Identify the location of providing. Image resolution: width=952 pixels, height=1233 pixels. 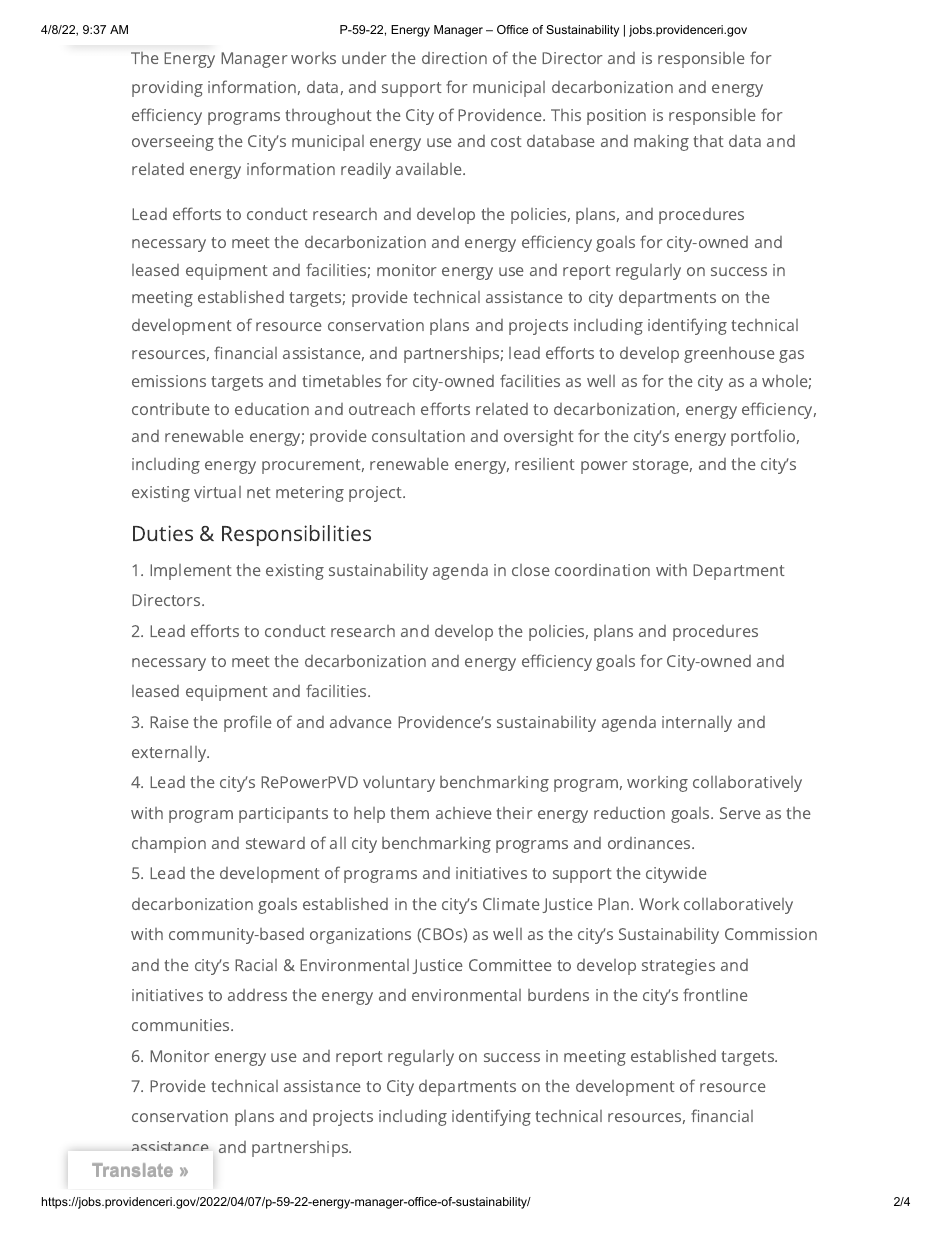
(167, 89).
